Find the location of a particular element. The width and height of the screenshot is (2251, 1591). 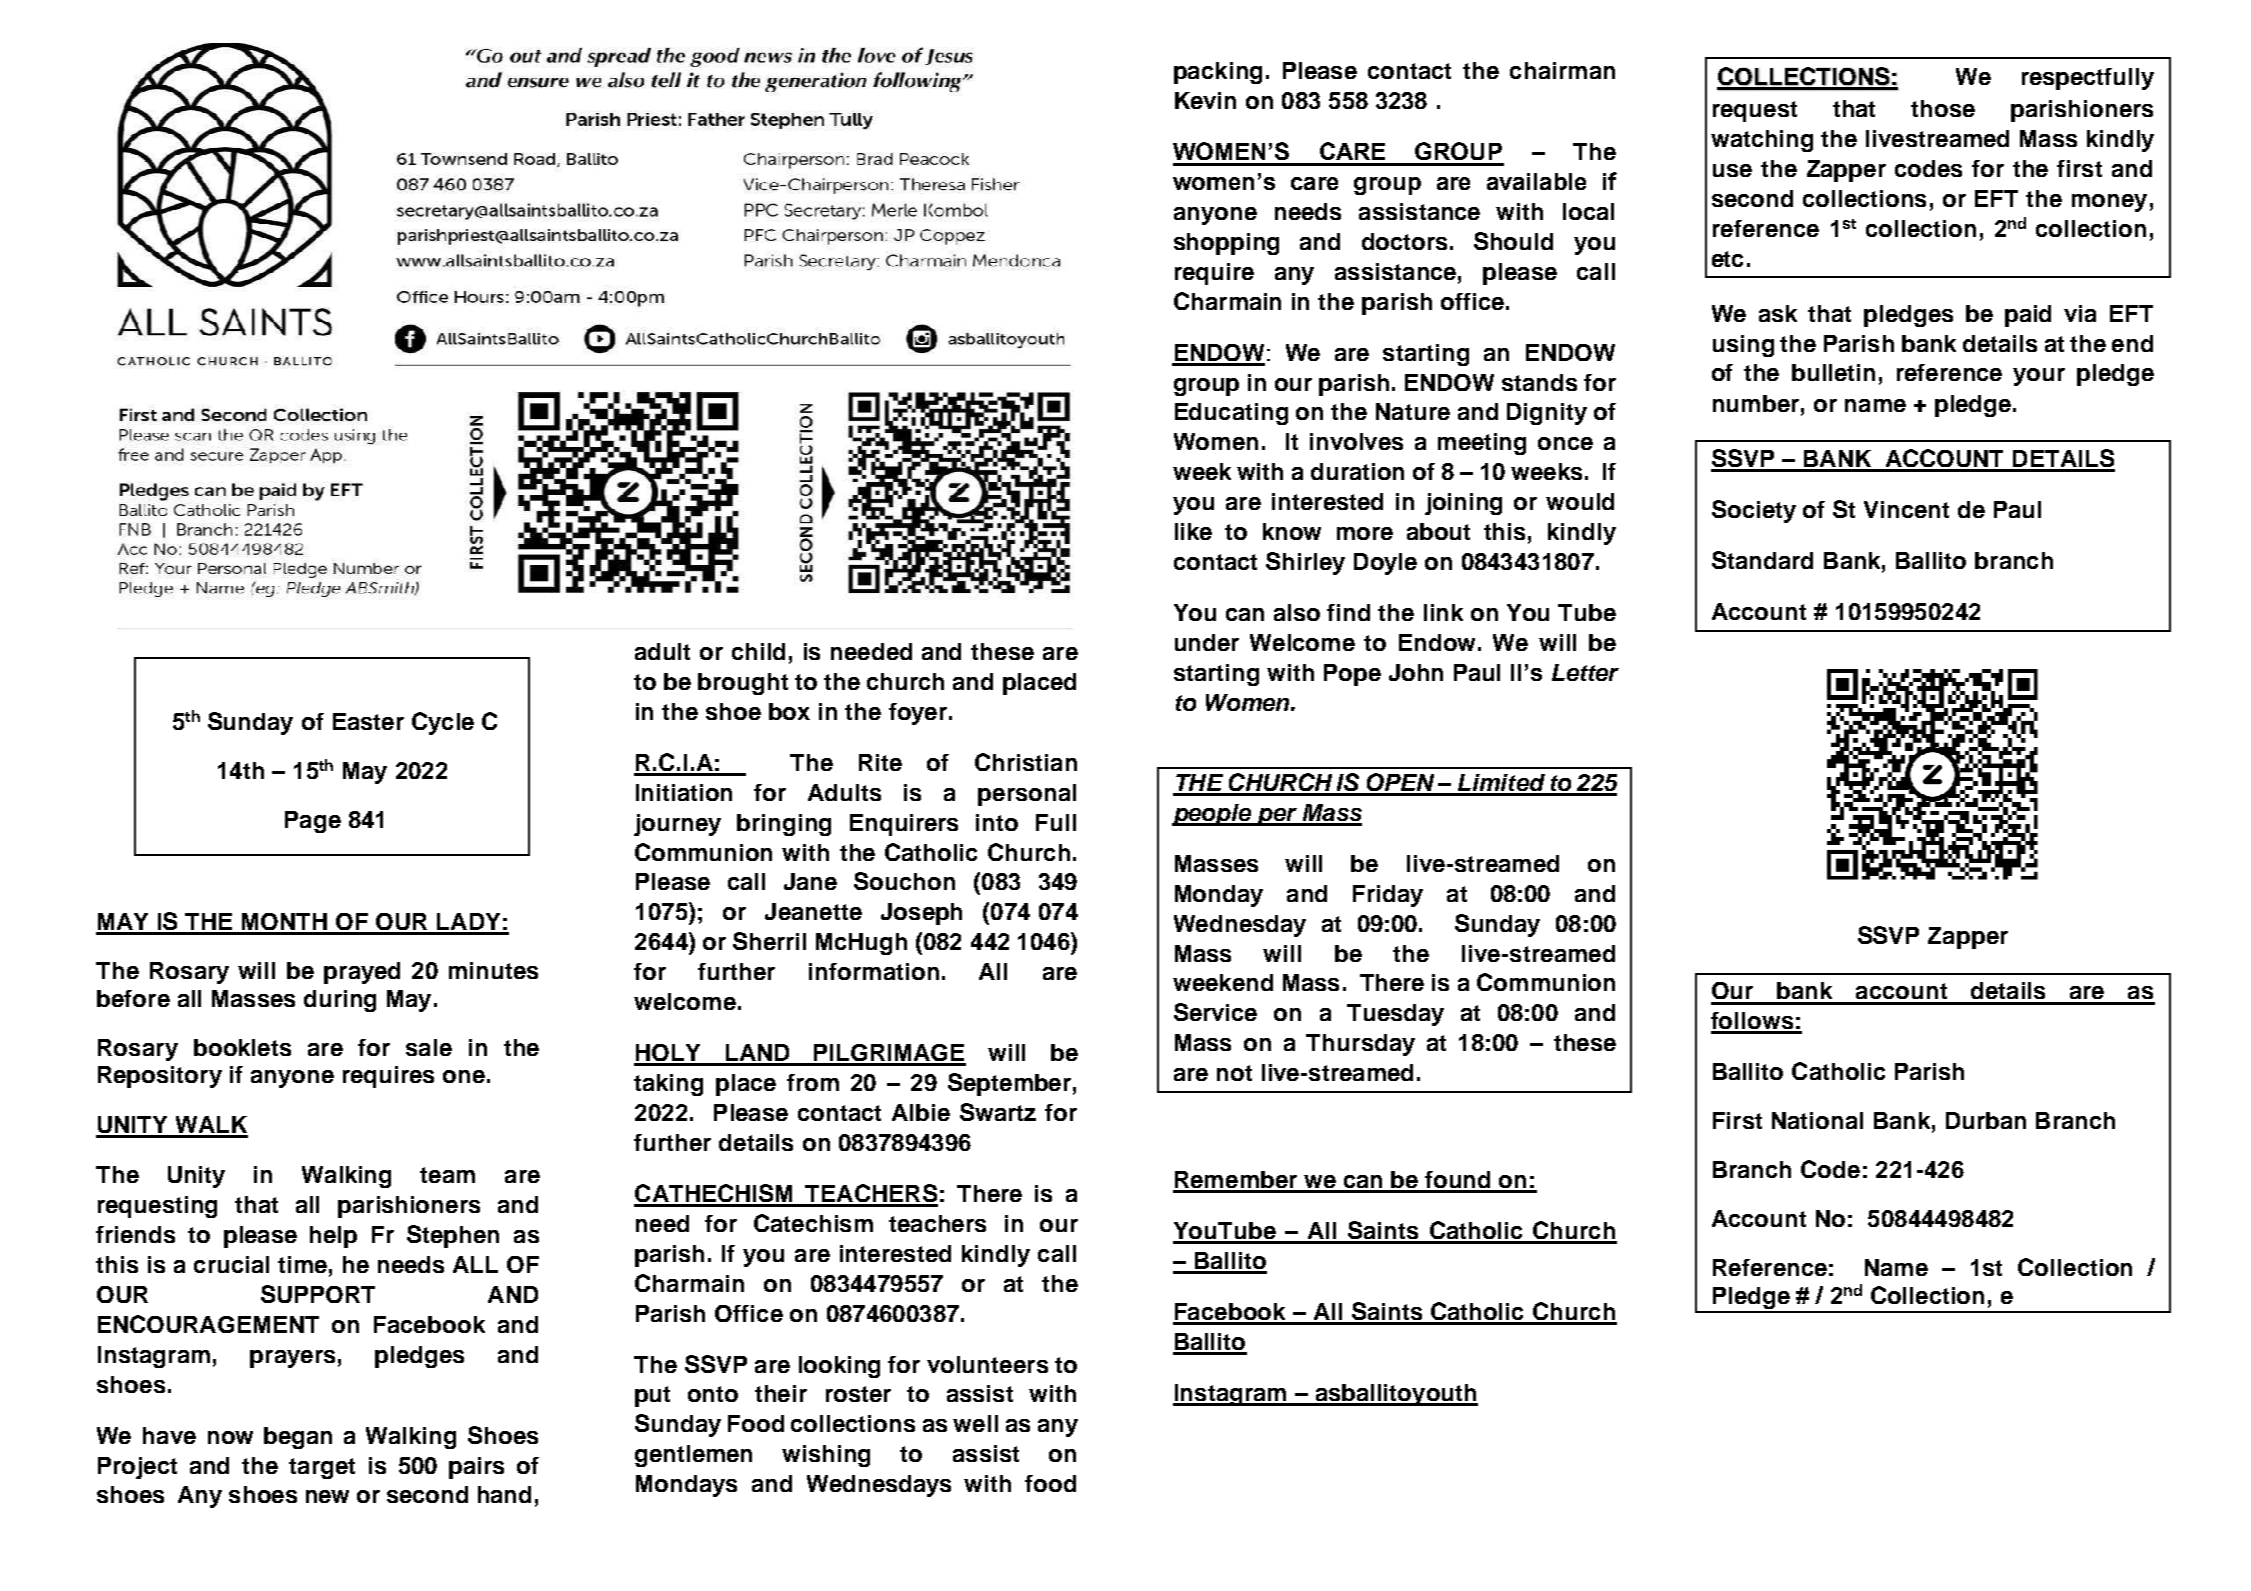

Letter is located at coordinates (1585, 672).
